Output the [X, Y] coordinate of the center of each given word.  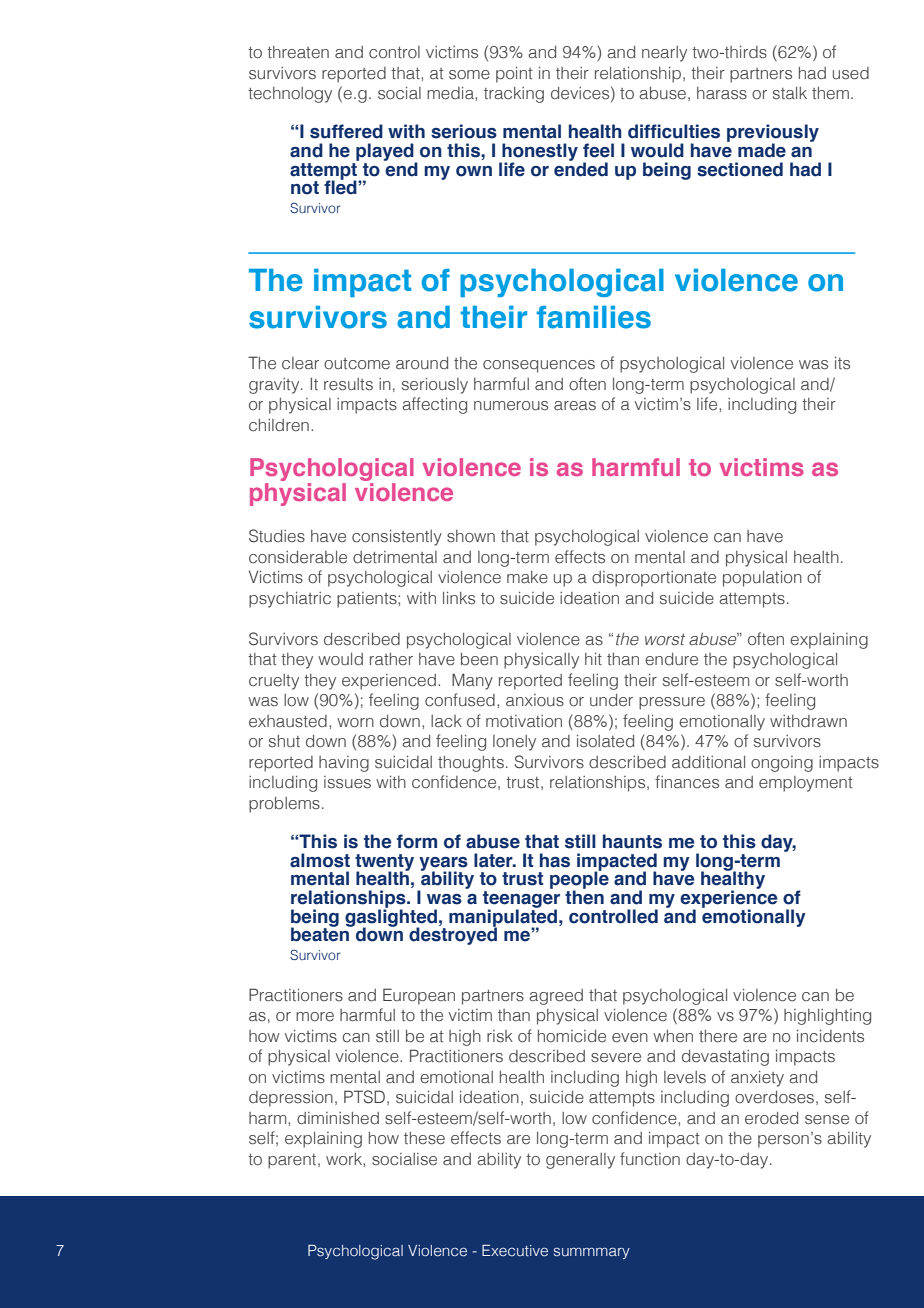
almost [320, 860]
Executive [515, 1251]
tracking [514, 95]
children [279, 425]
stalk [790, 93]
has [555, 860]
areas [575, 406]
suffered [346, 131]
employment [806, 784]
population [762, 579]
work [345, 1159]
